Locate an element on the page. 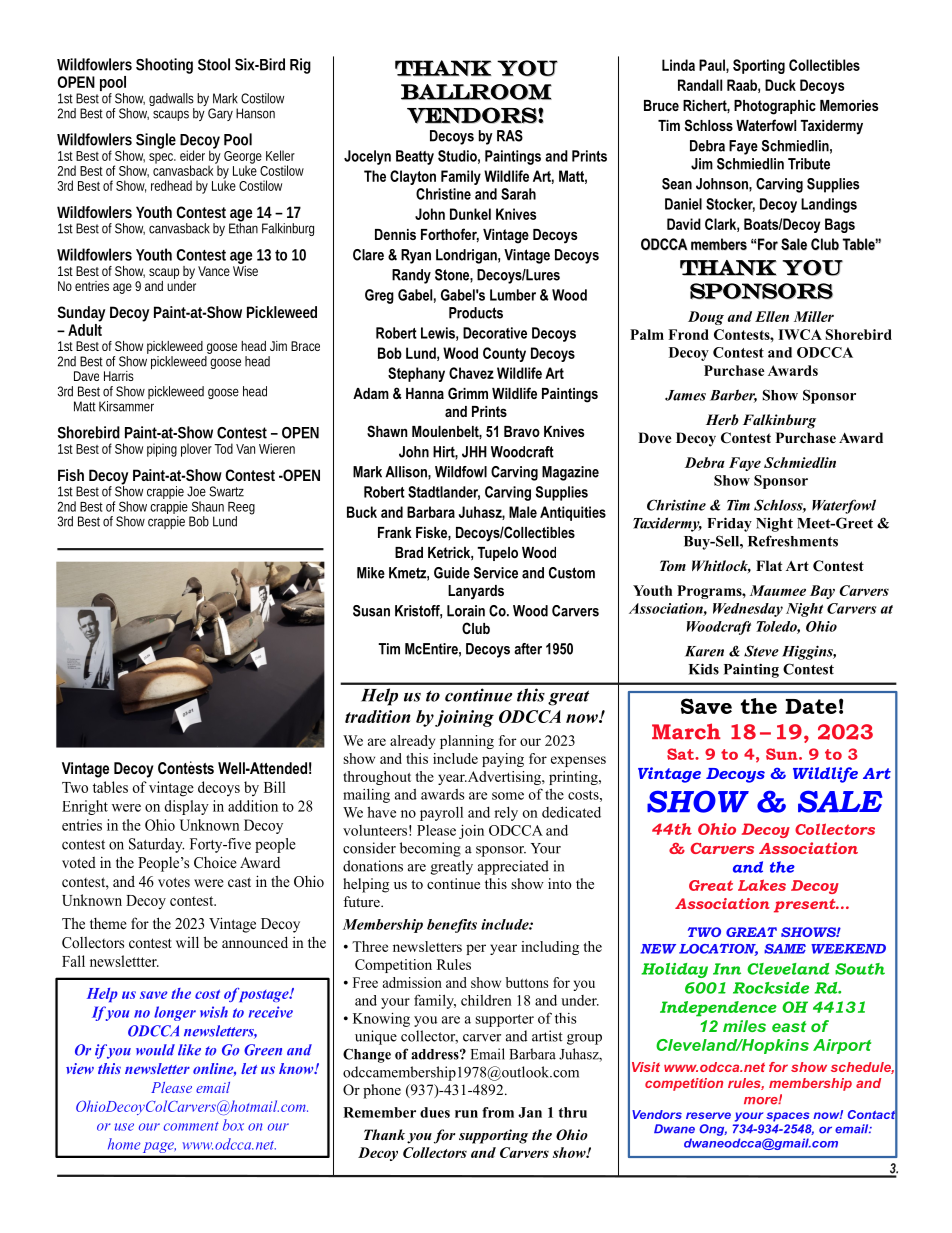  Photographic is located at coordinates (775, 107).
